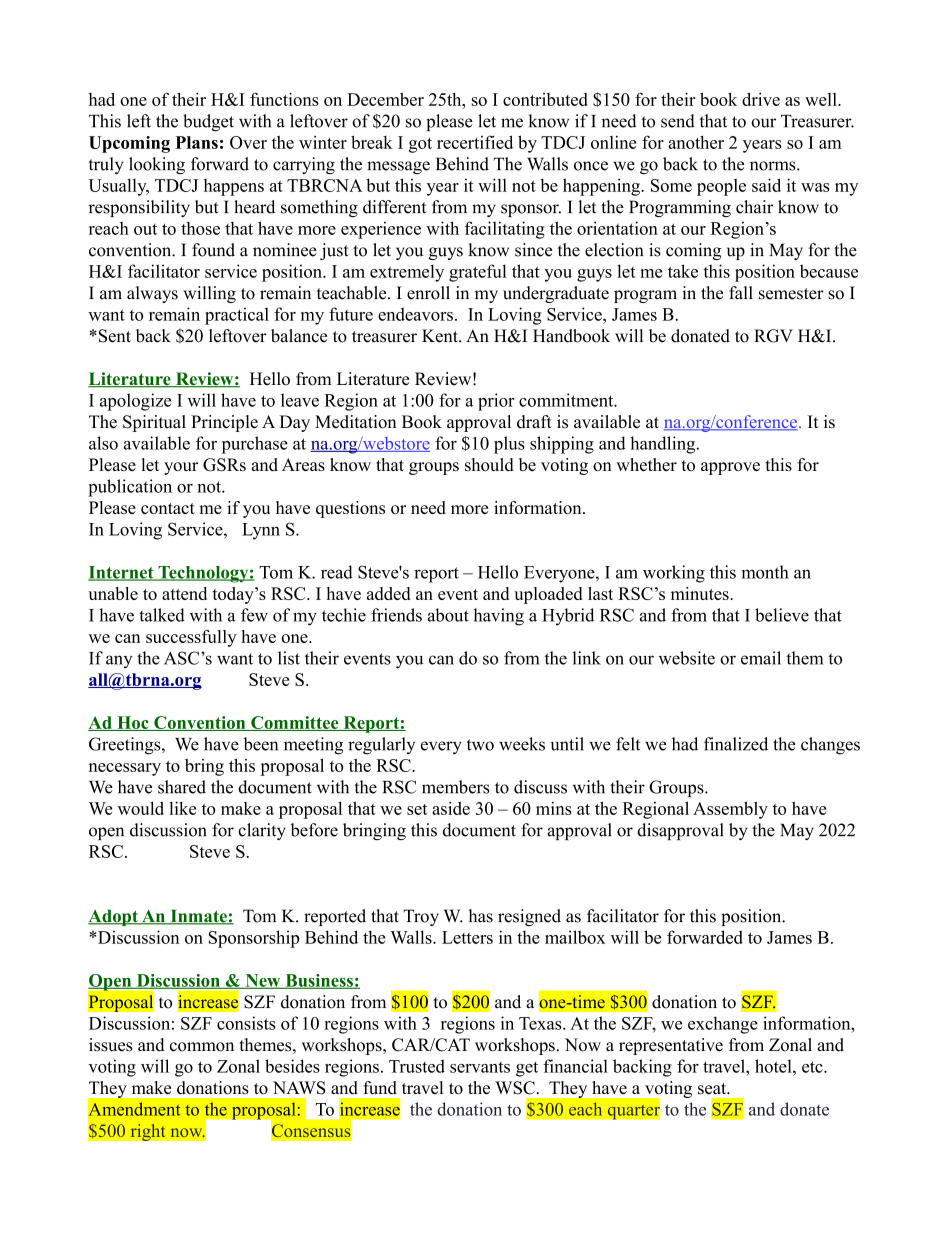 The image size is (952, 1233). What do you see at coordinates (761, 99) in the screenshot?
I see `drive` at bounding box center [761, 99].
